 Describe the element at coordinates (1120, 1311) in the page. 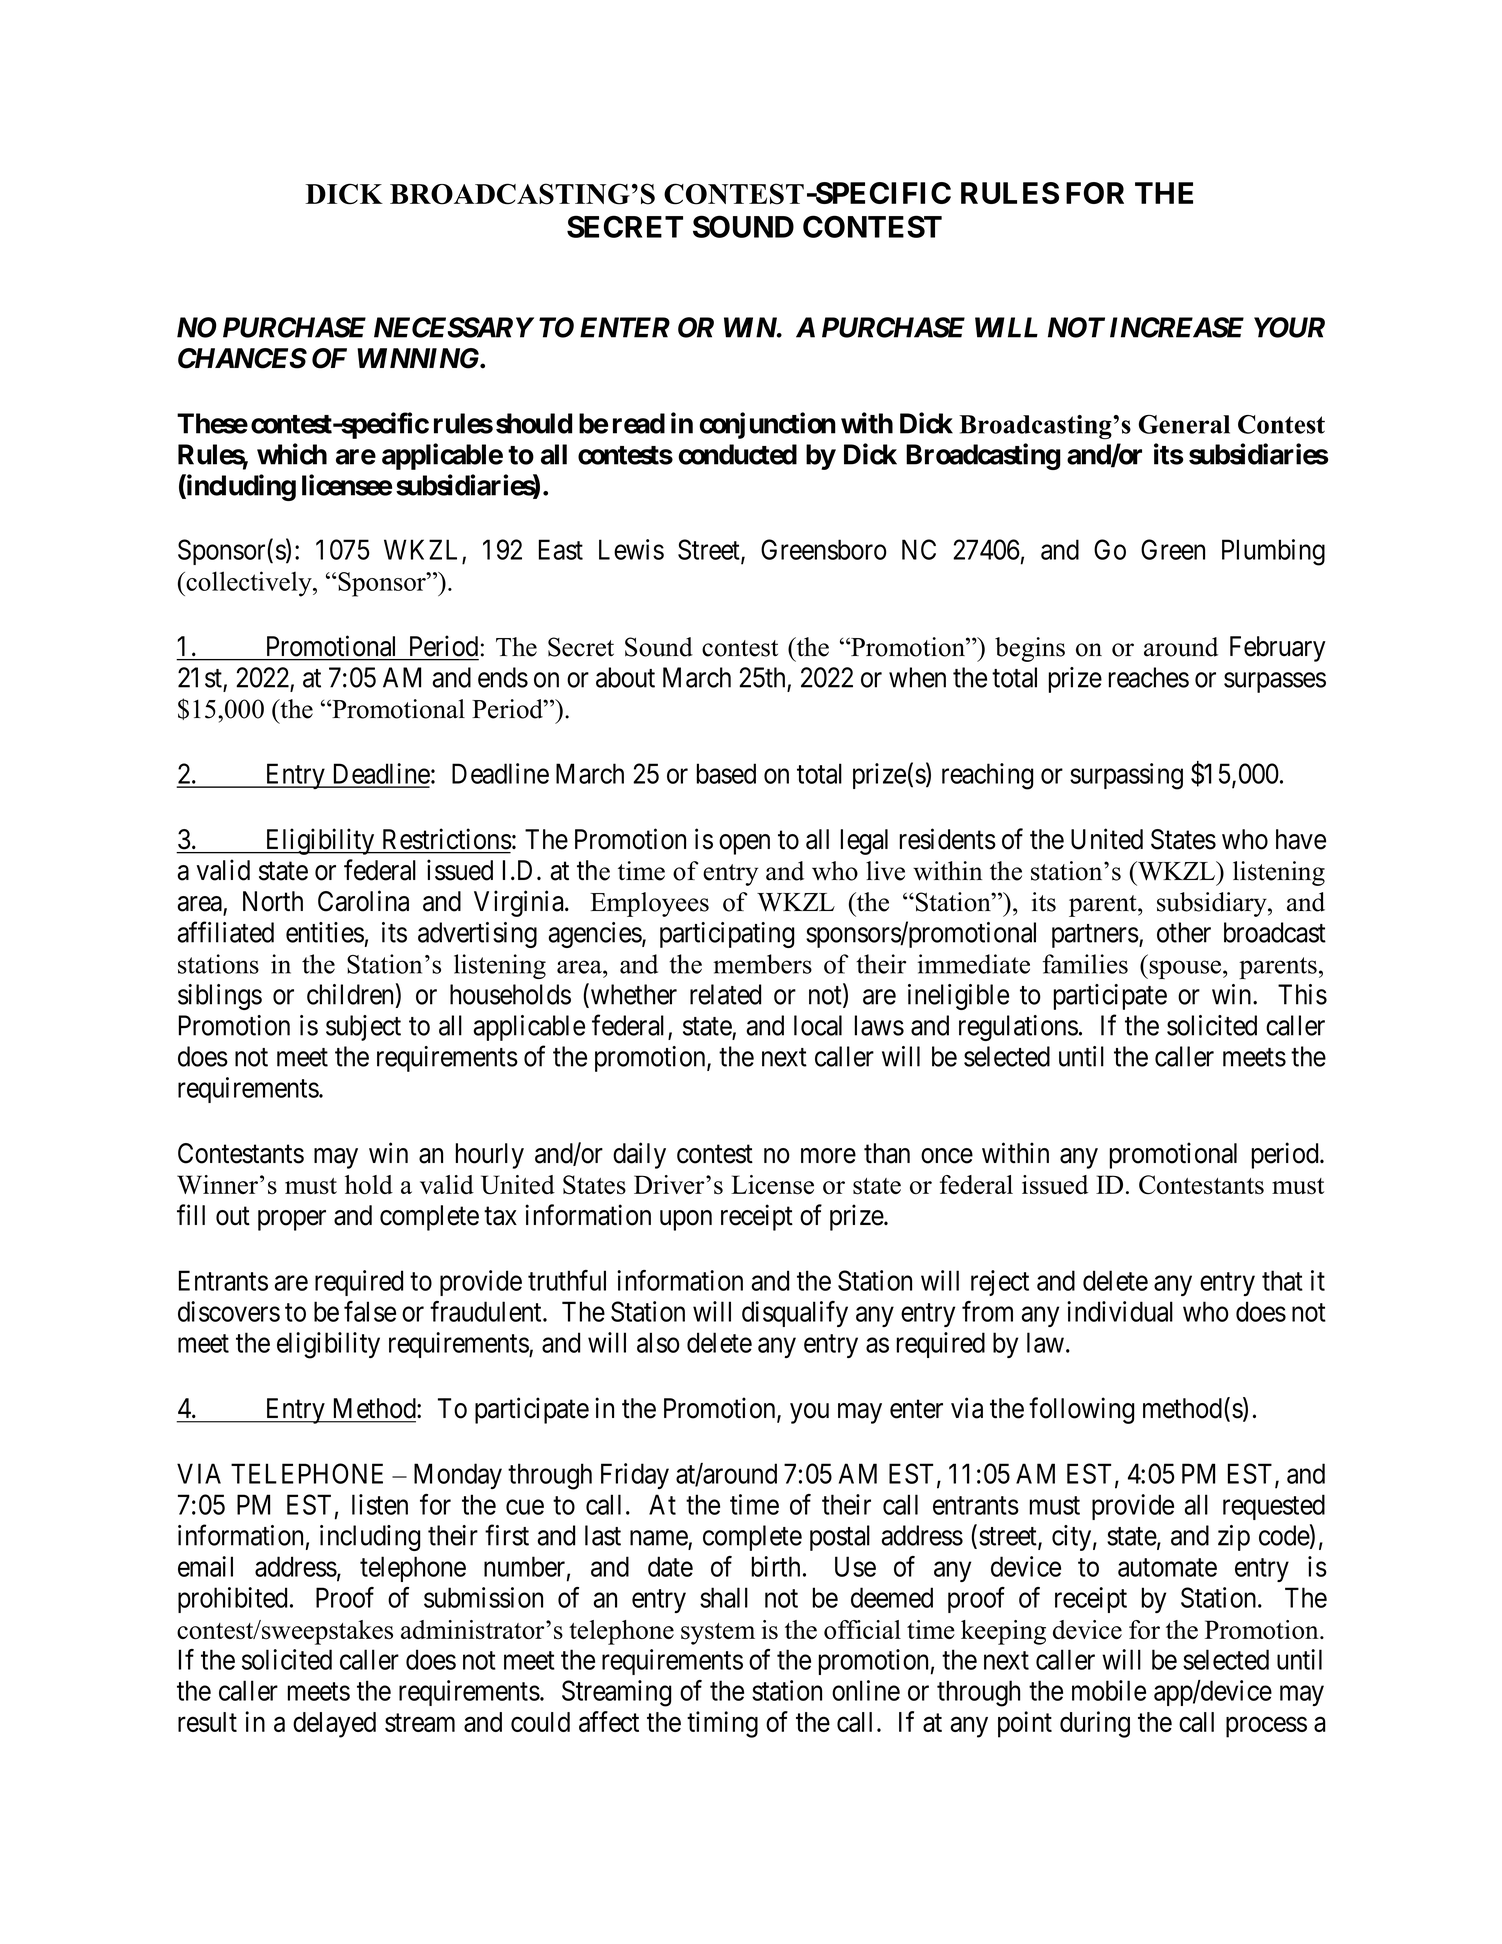

I see `individual` at that location.
